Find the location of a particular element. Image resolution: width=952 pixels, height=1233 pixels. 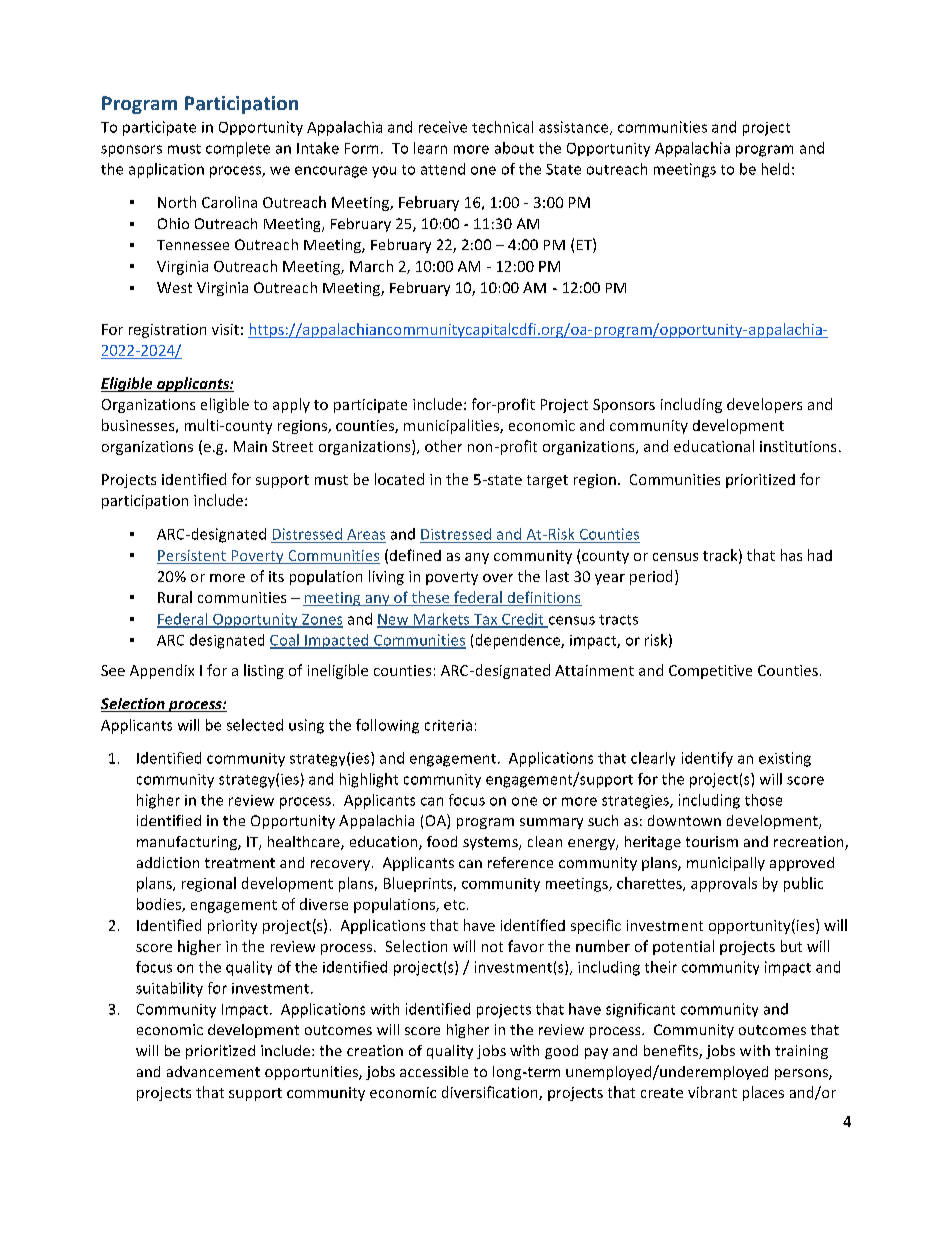

complete is located at coordinates (238, 149).
